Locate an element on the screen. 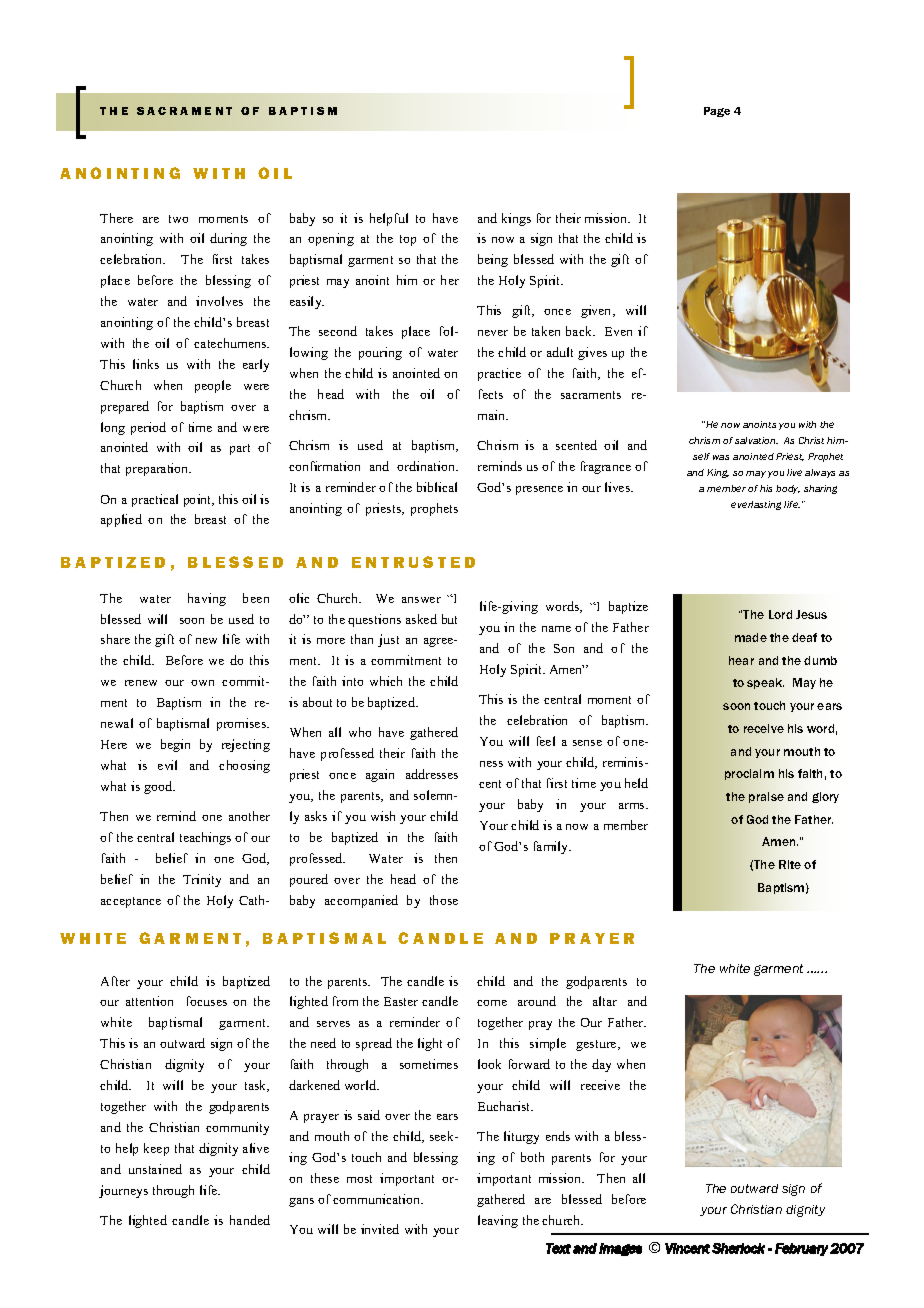 The width and height of the screenshot is (924, 1308). two is located at coordinates (178, 219).
